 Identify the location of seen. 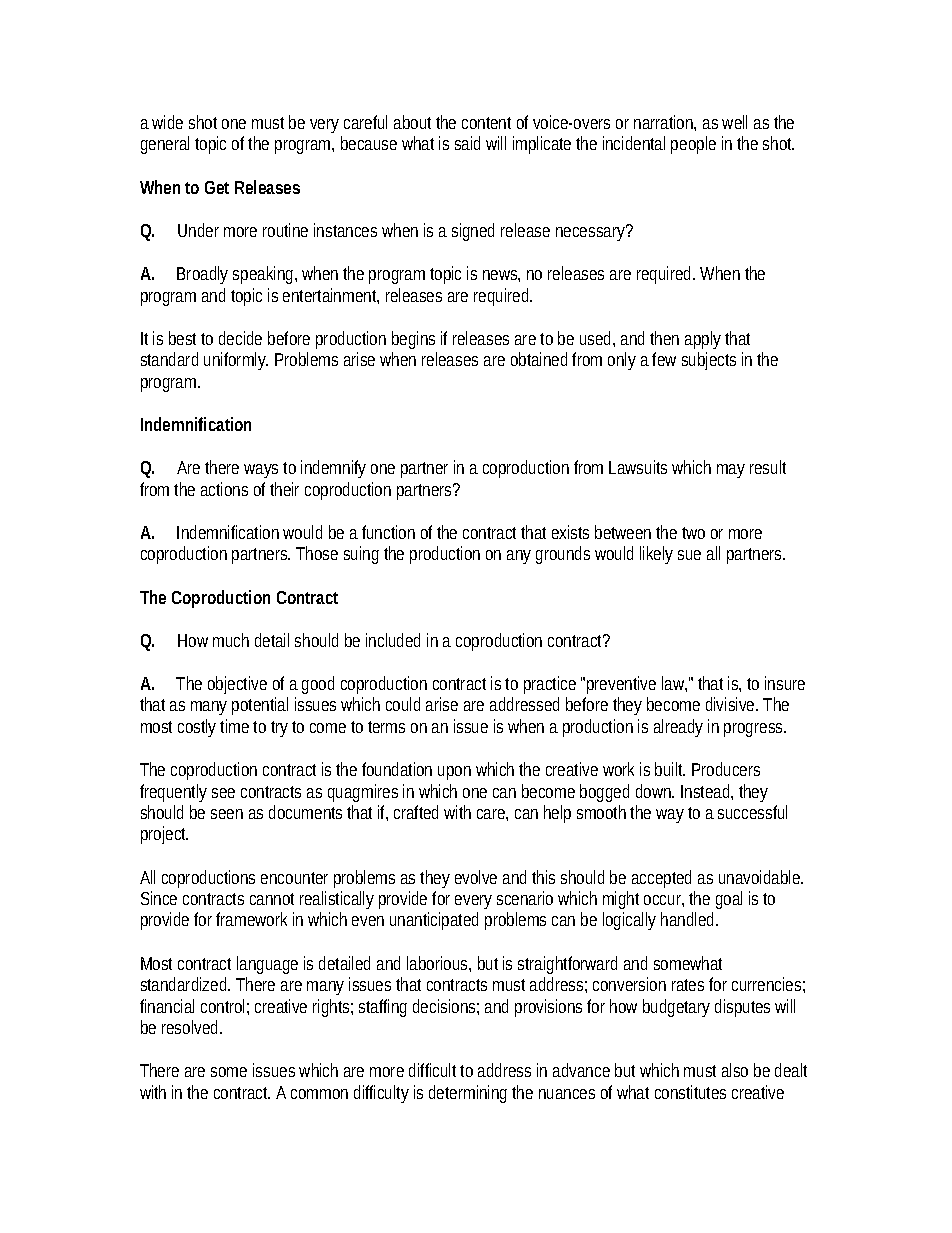
(227, 814).
